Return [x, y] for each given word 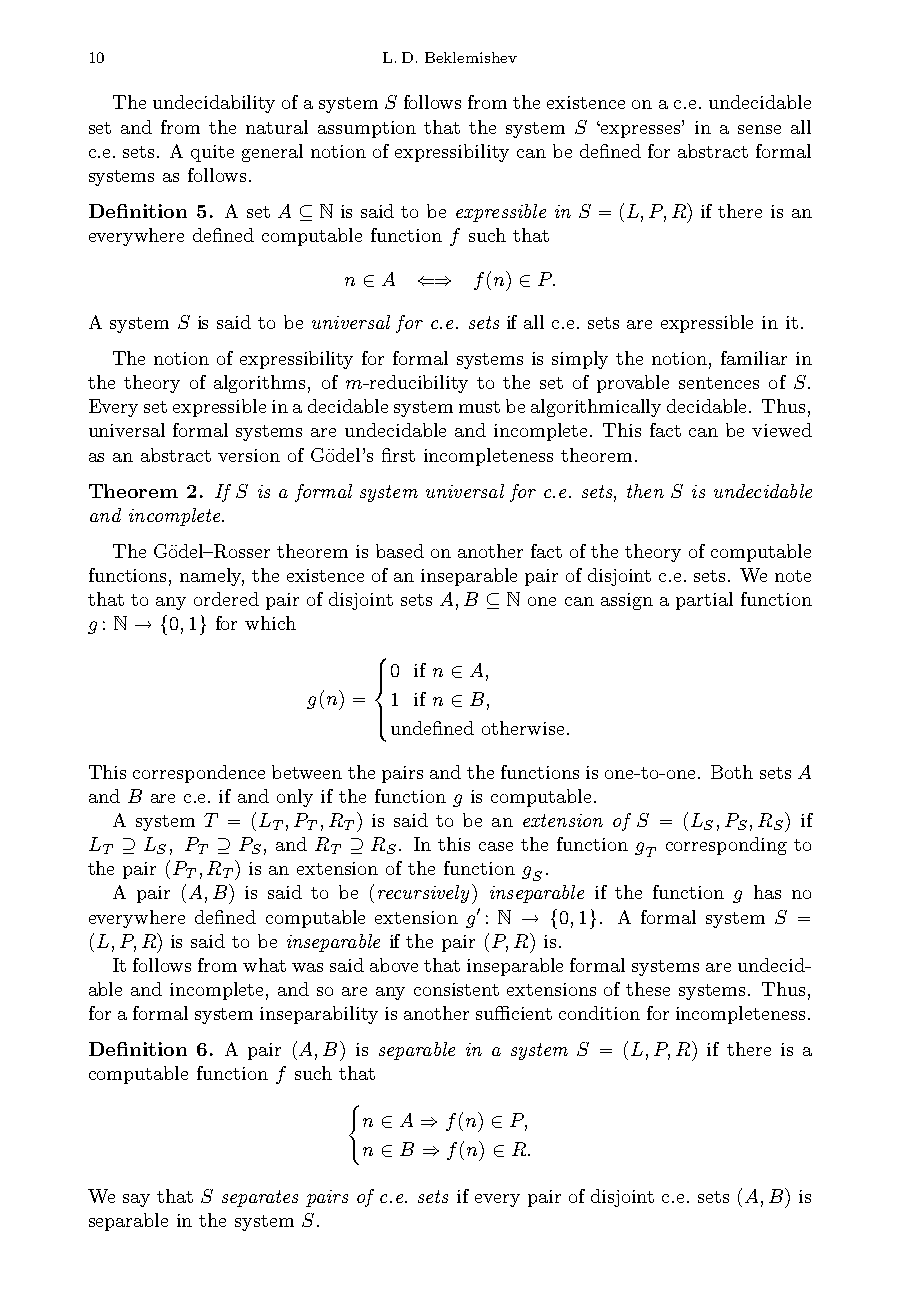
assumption [367, 129]
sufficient [514, 1013]
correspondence [199, 774]
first [398, 455]
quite [212, 153]
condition [599, 1013]
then [645, 491]
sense [759, 129]
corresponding [726, 846]
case [496, 846]
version [249, 455]
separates [260, 1198]
